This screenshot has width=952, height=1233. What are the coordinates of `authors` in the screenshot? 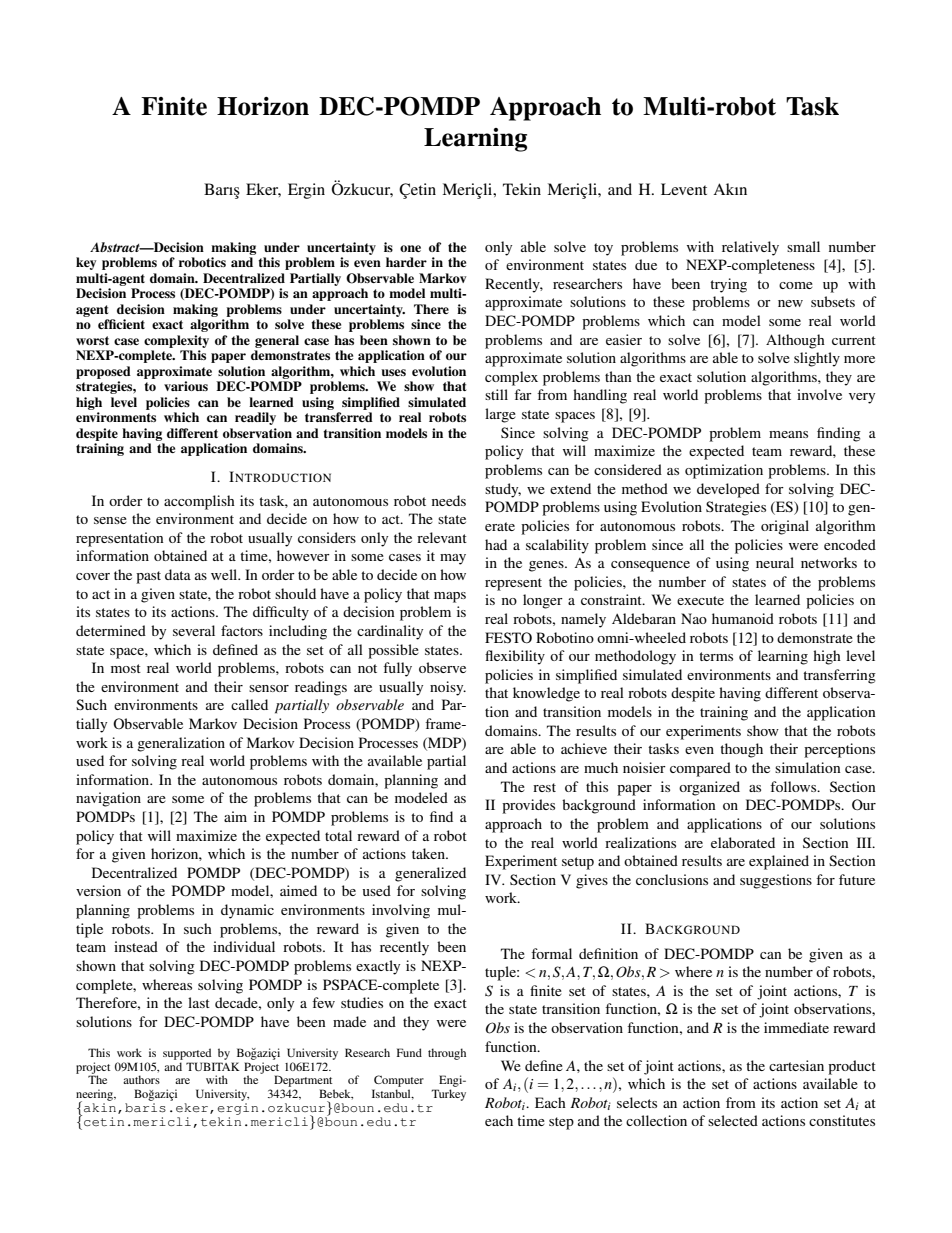 It's located at (141, 1079).
